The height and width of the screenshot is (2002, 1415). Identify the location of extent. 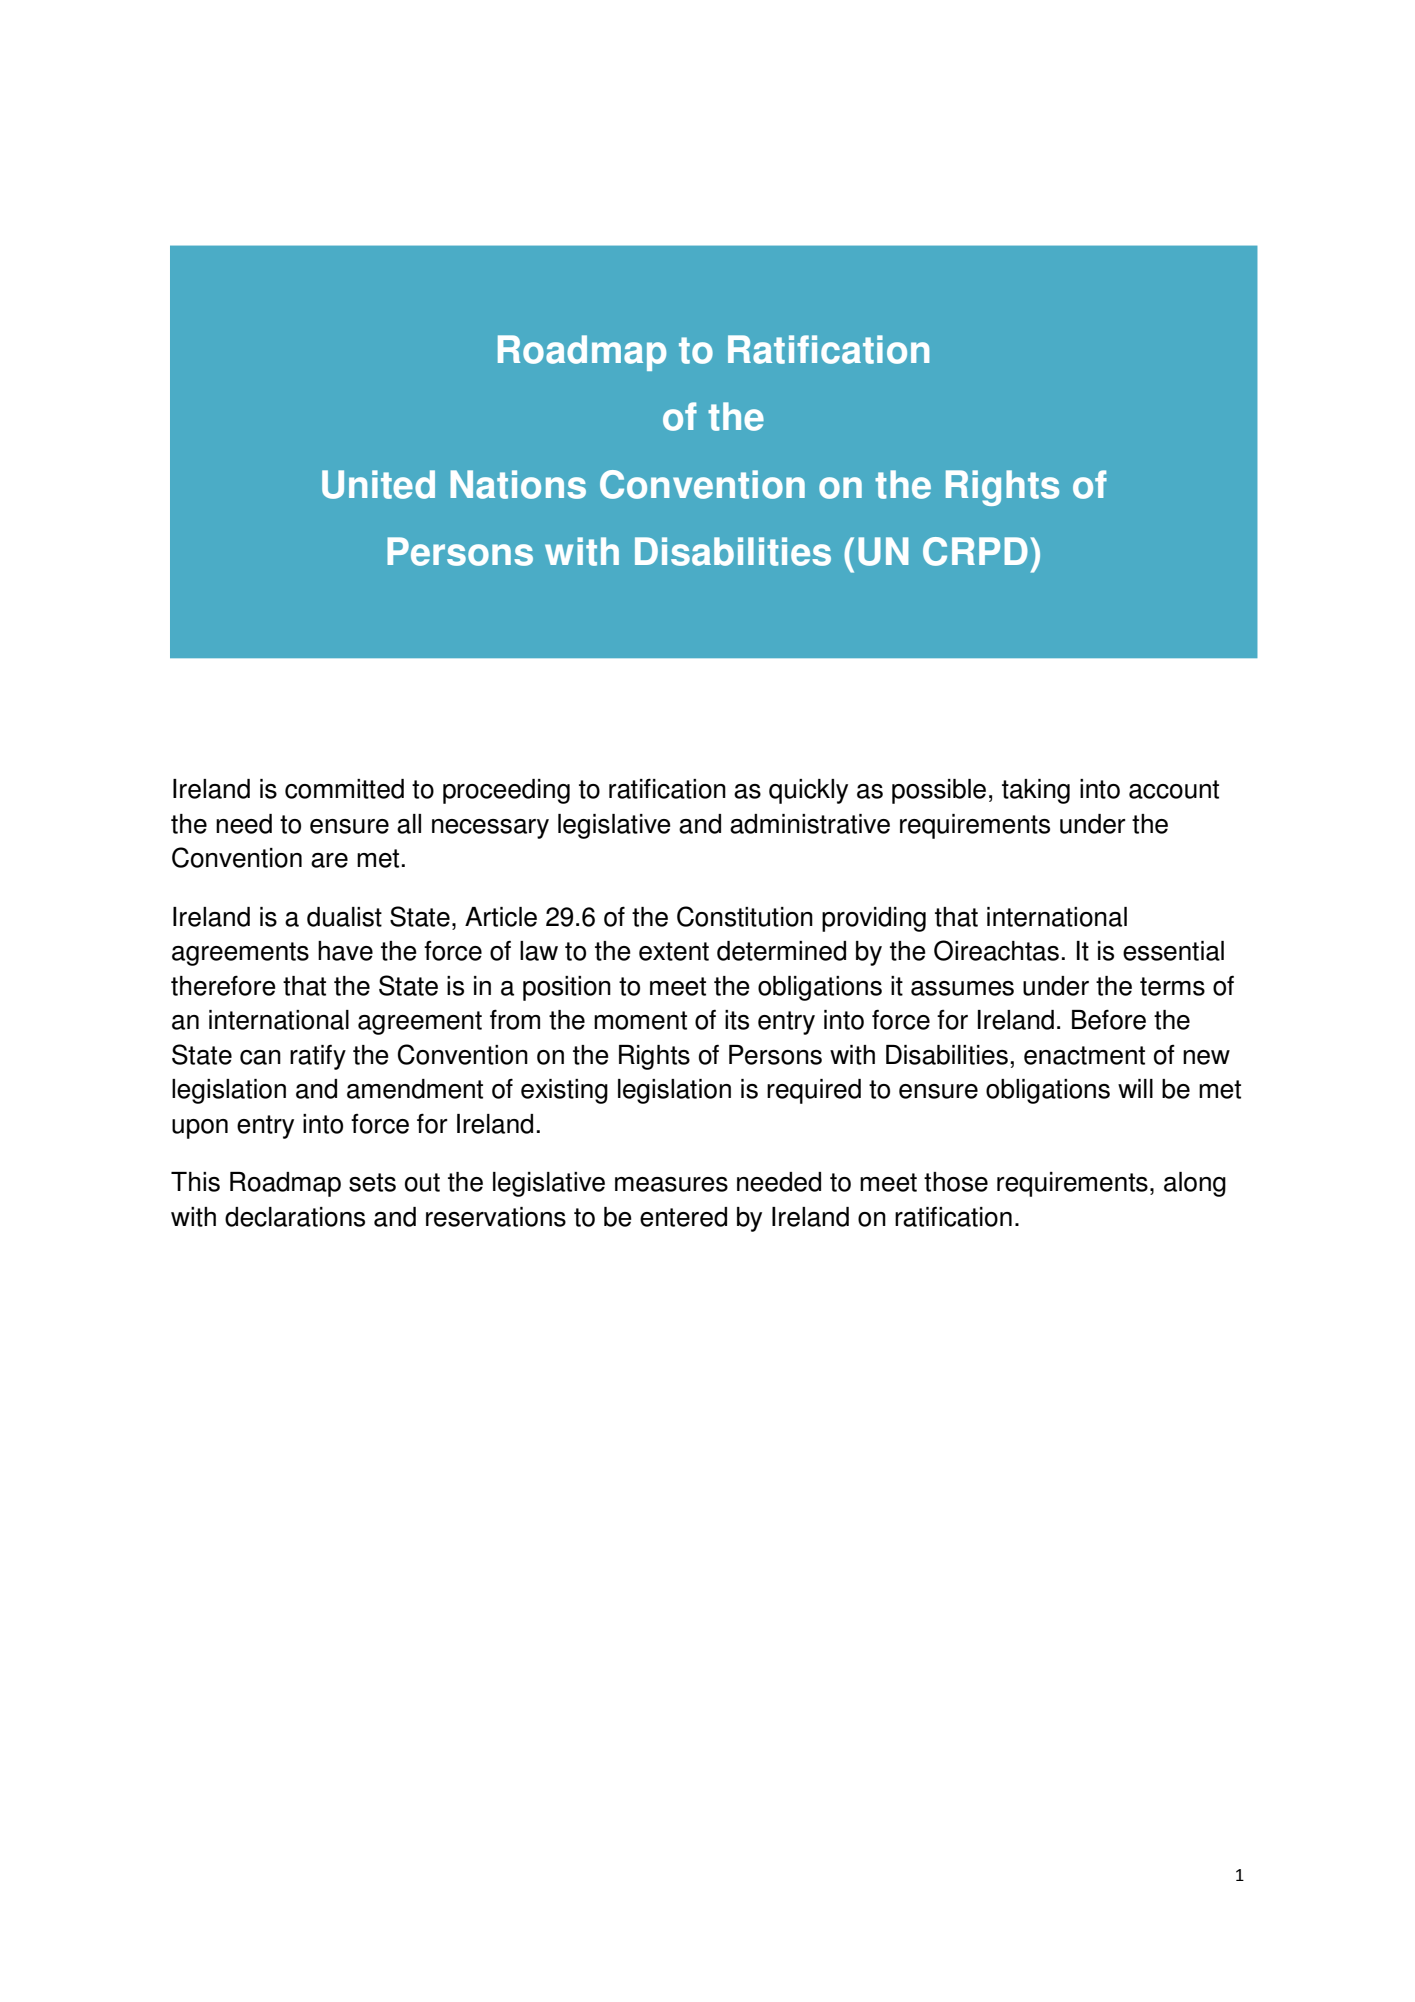
(674, 951).
